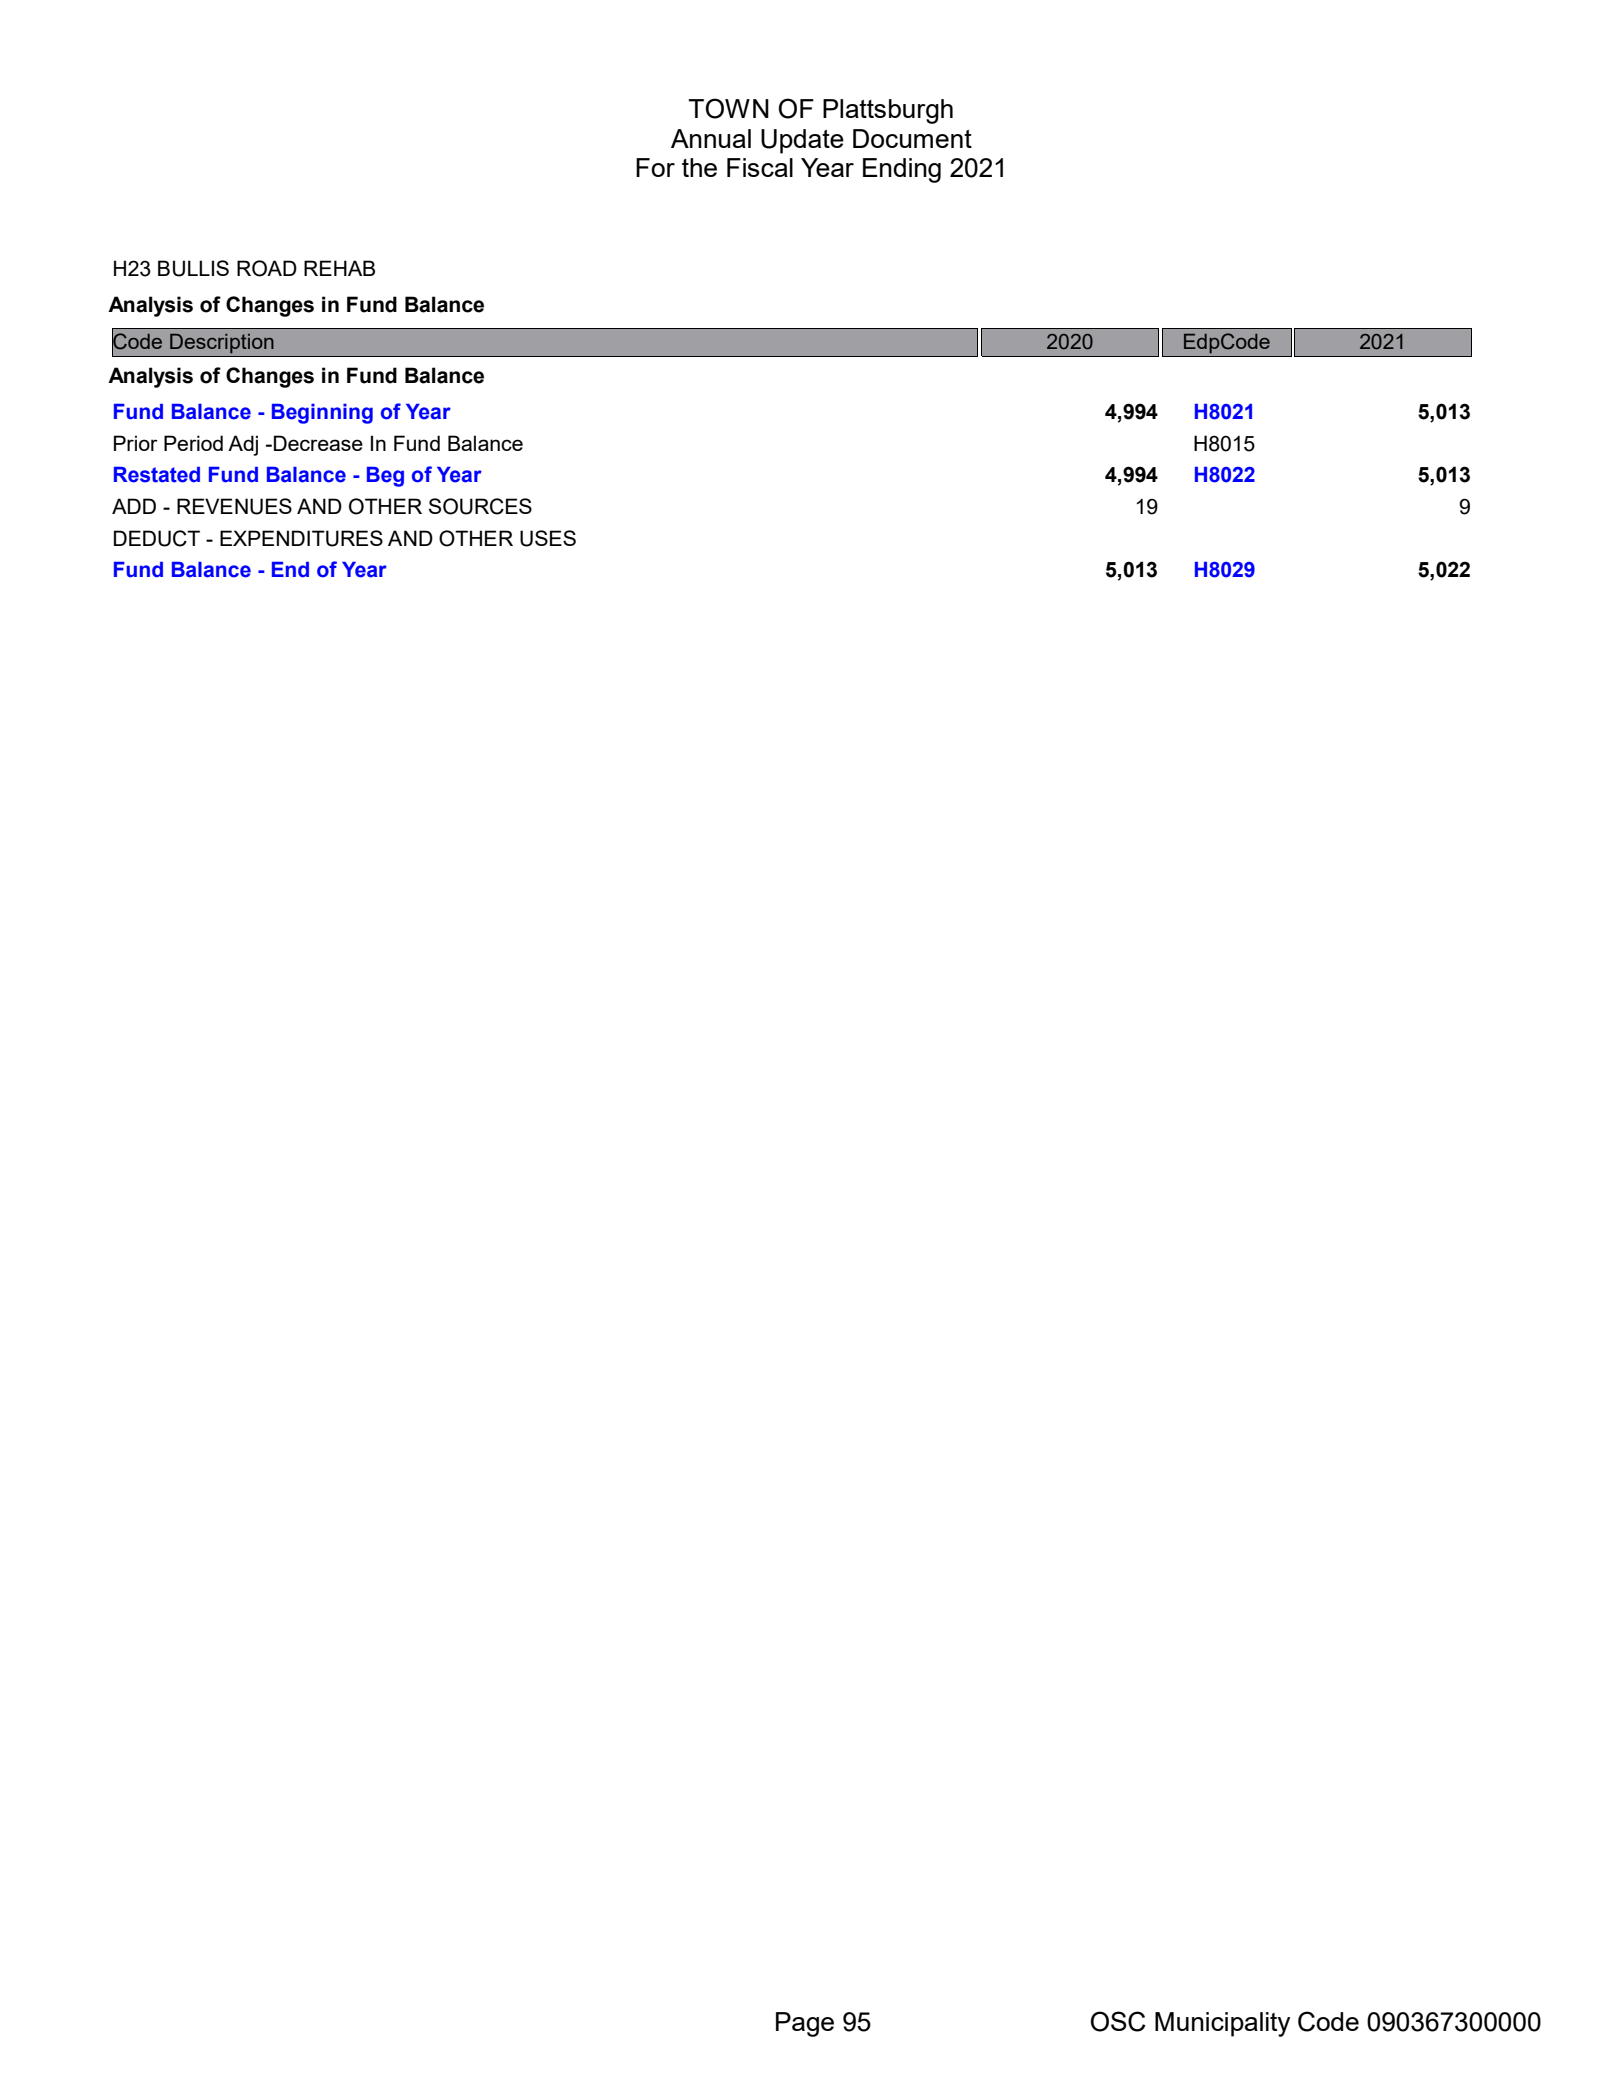 The height and width of the screenshot is (2091, 1616). I want to click on ROAD, so click(267, 268).
